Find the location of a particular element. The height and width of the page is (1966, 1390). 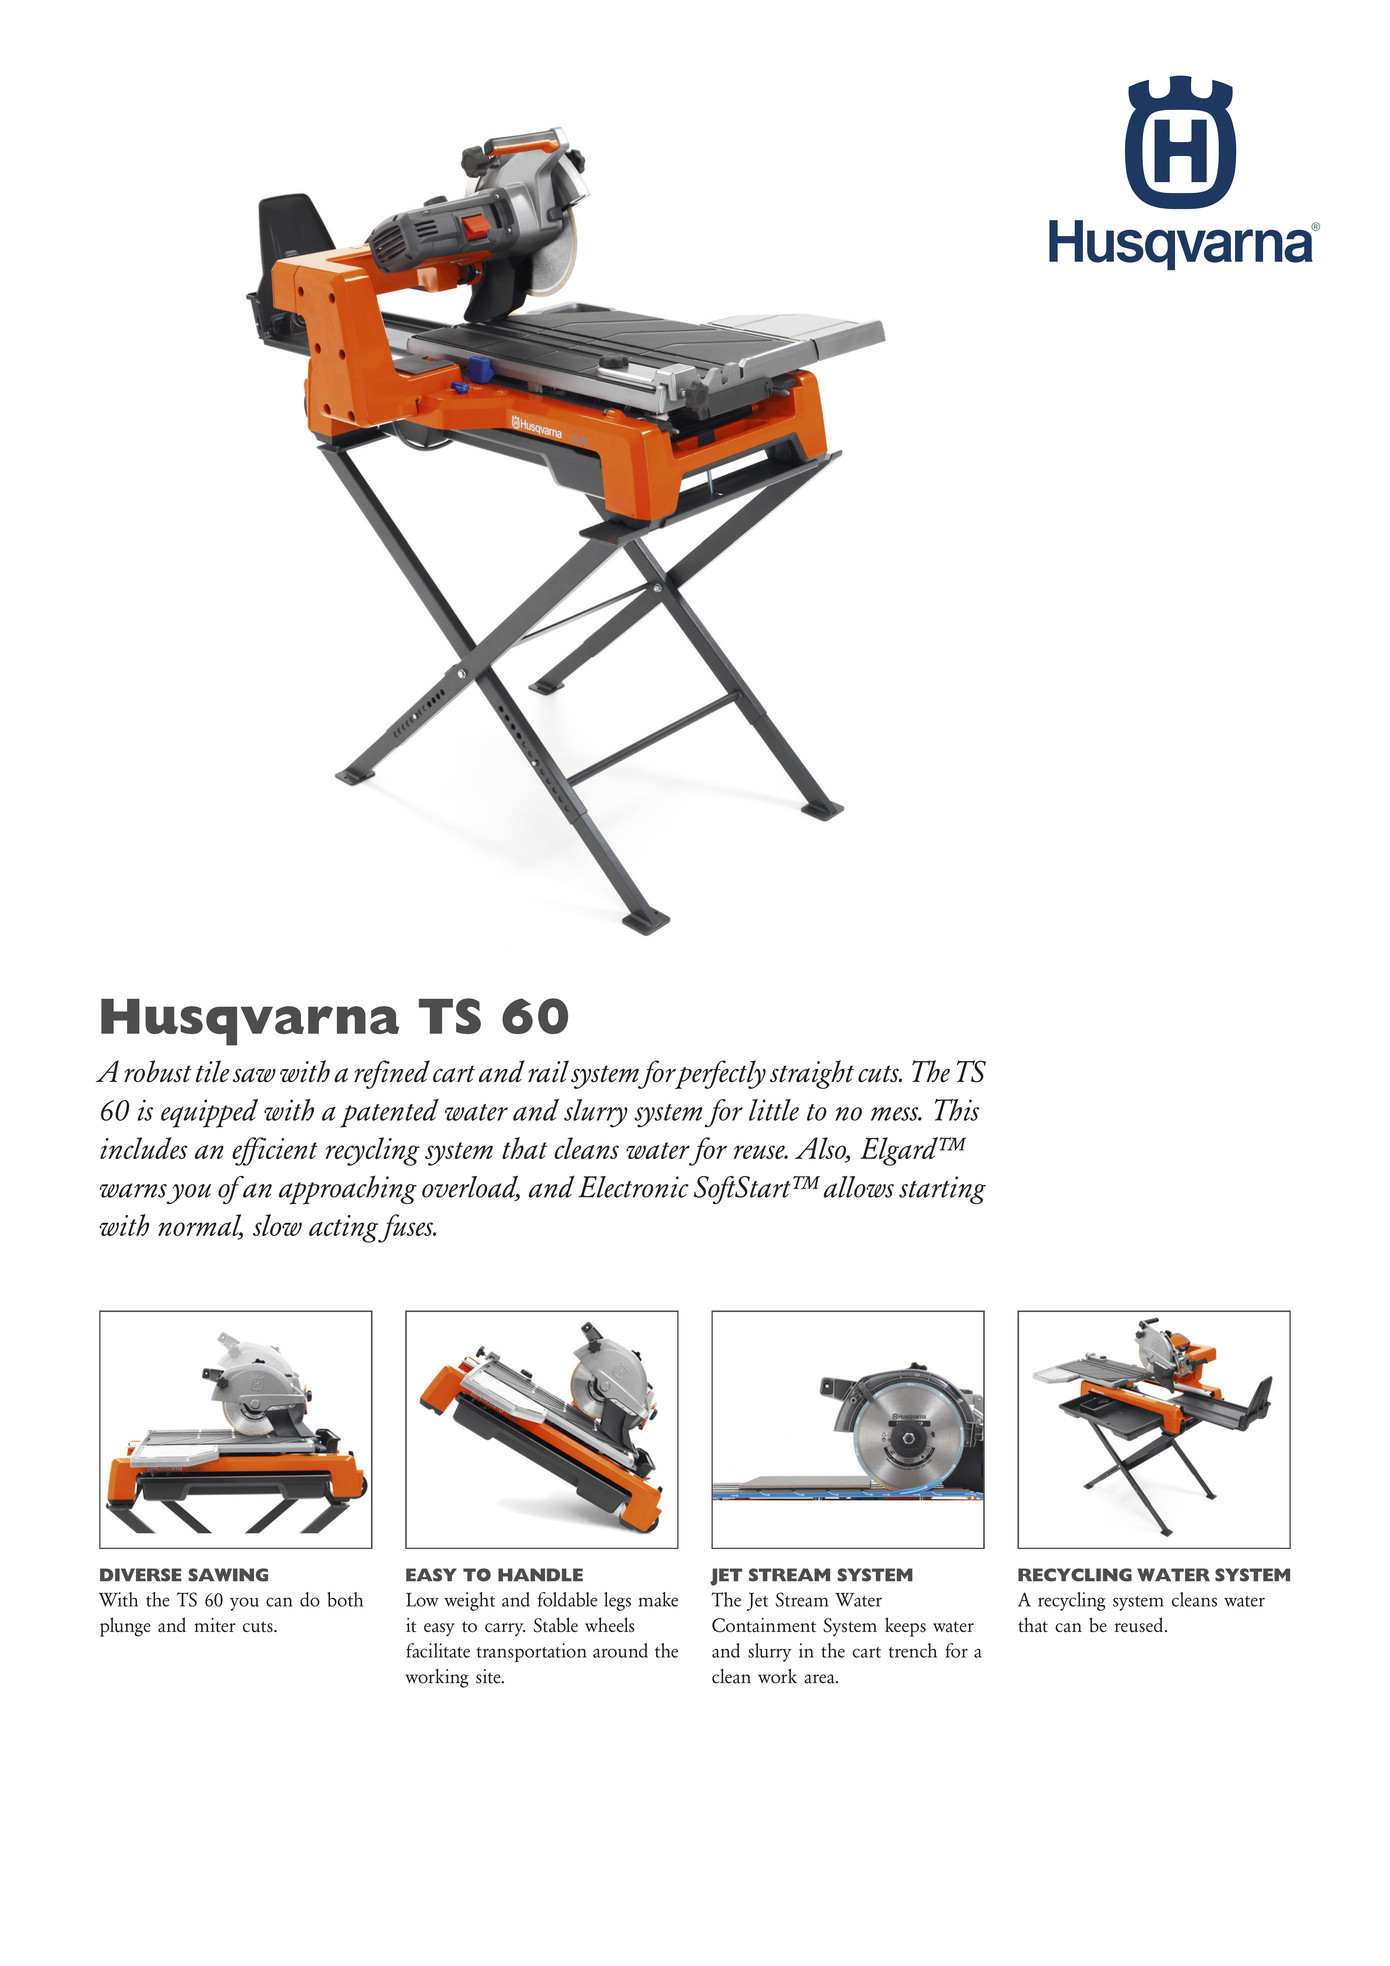

tile is located at coordinates (212, 1071).
